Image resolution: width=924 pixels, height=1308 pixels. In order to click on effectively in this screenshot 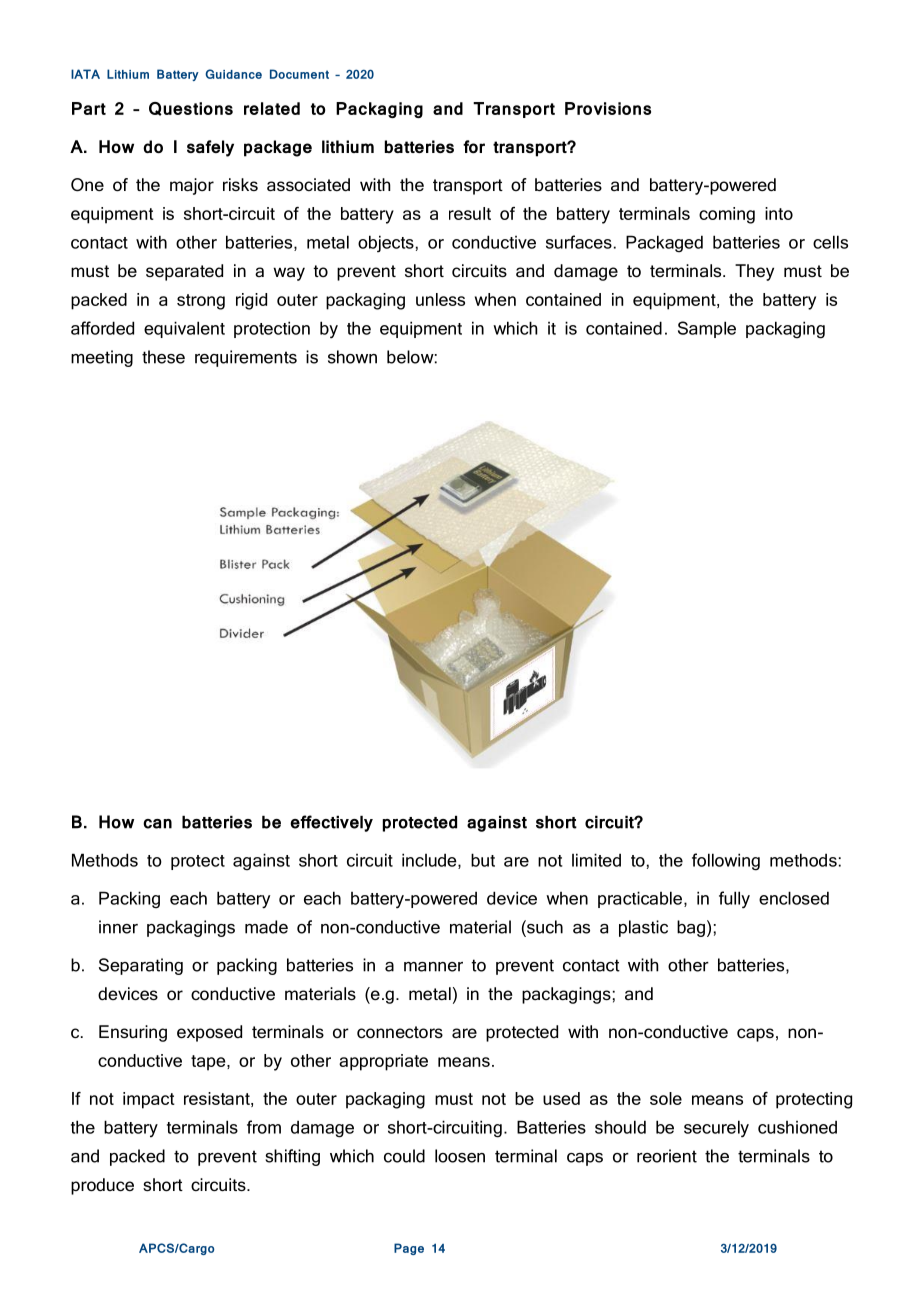, I will do `click(331, 823)`.
